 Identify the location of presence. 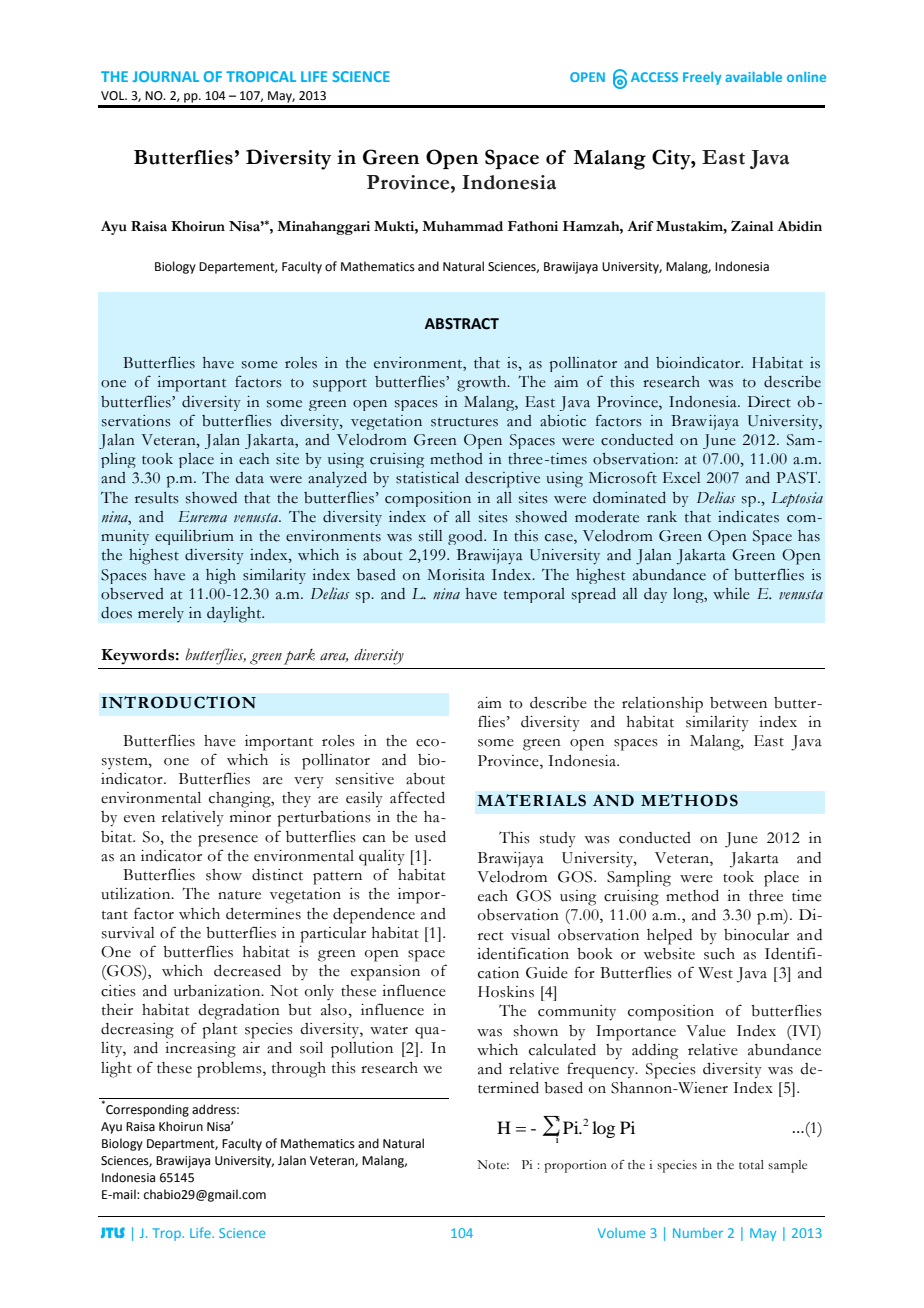
(228, 841).
